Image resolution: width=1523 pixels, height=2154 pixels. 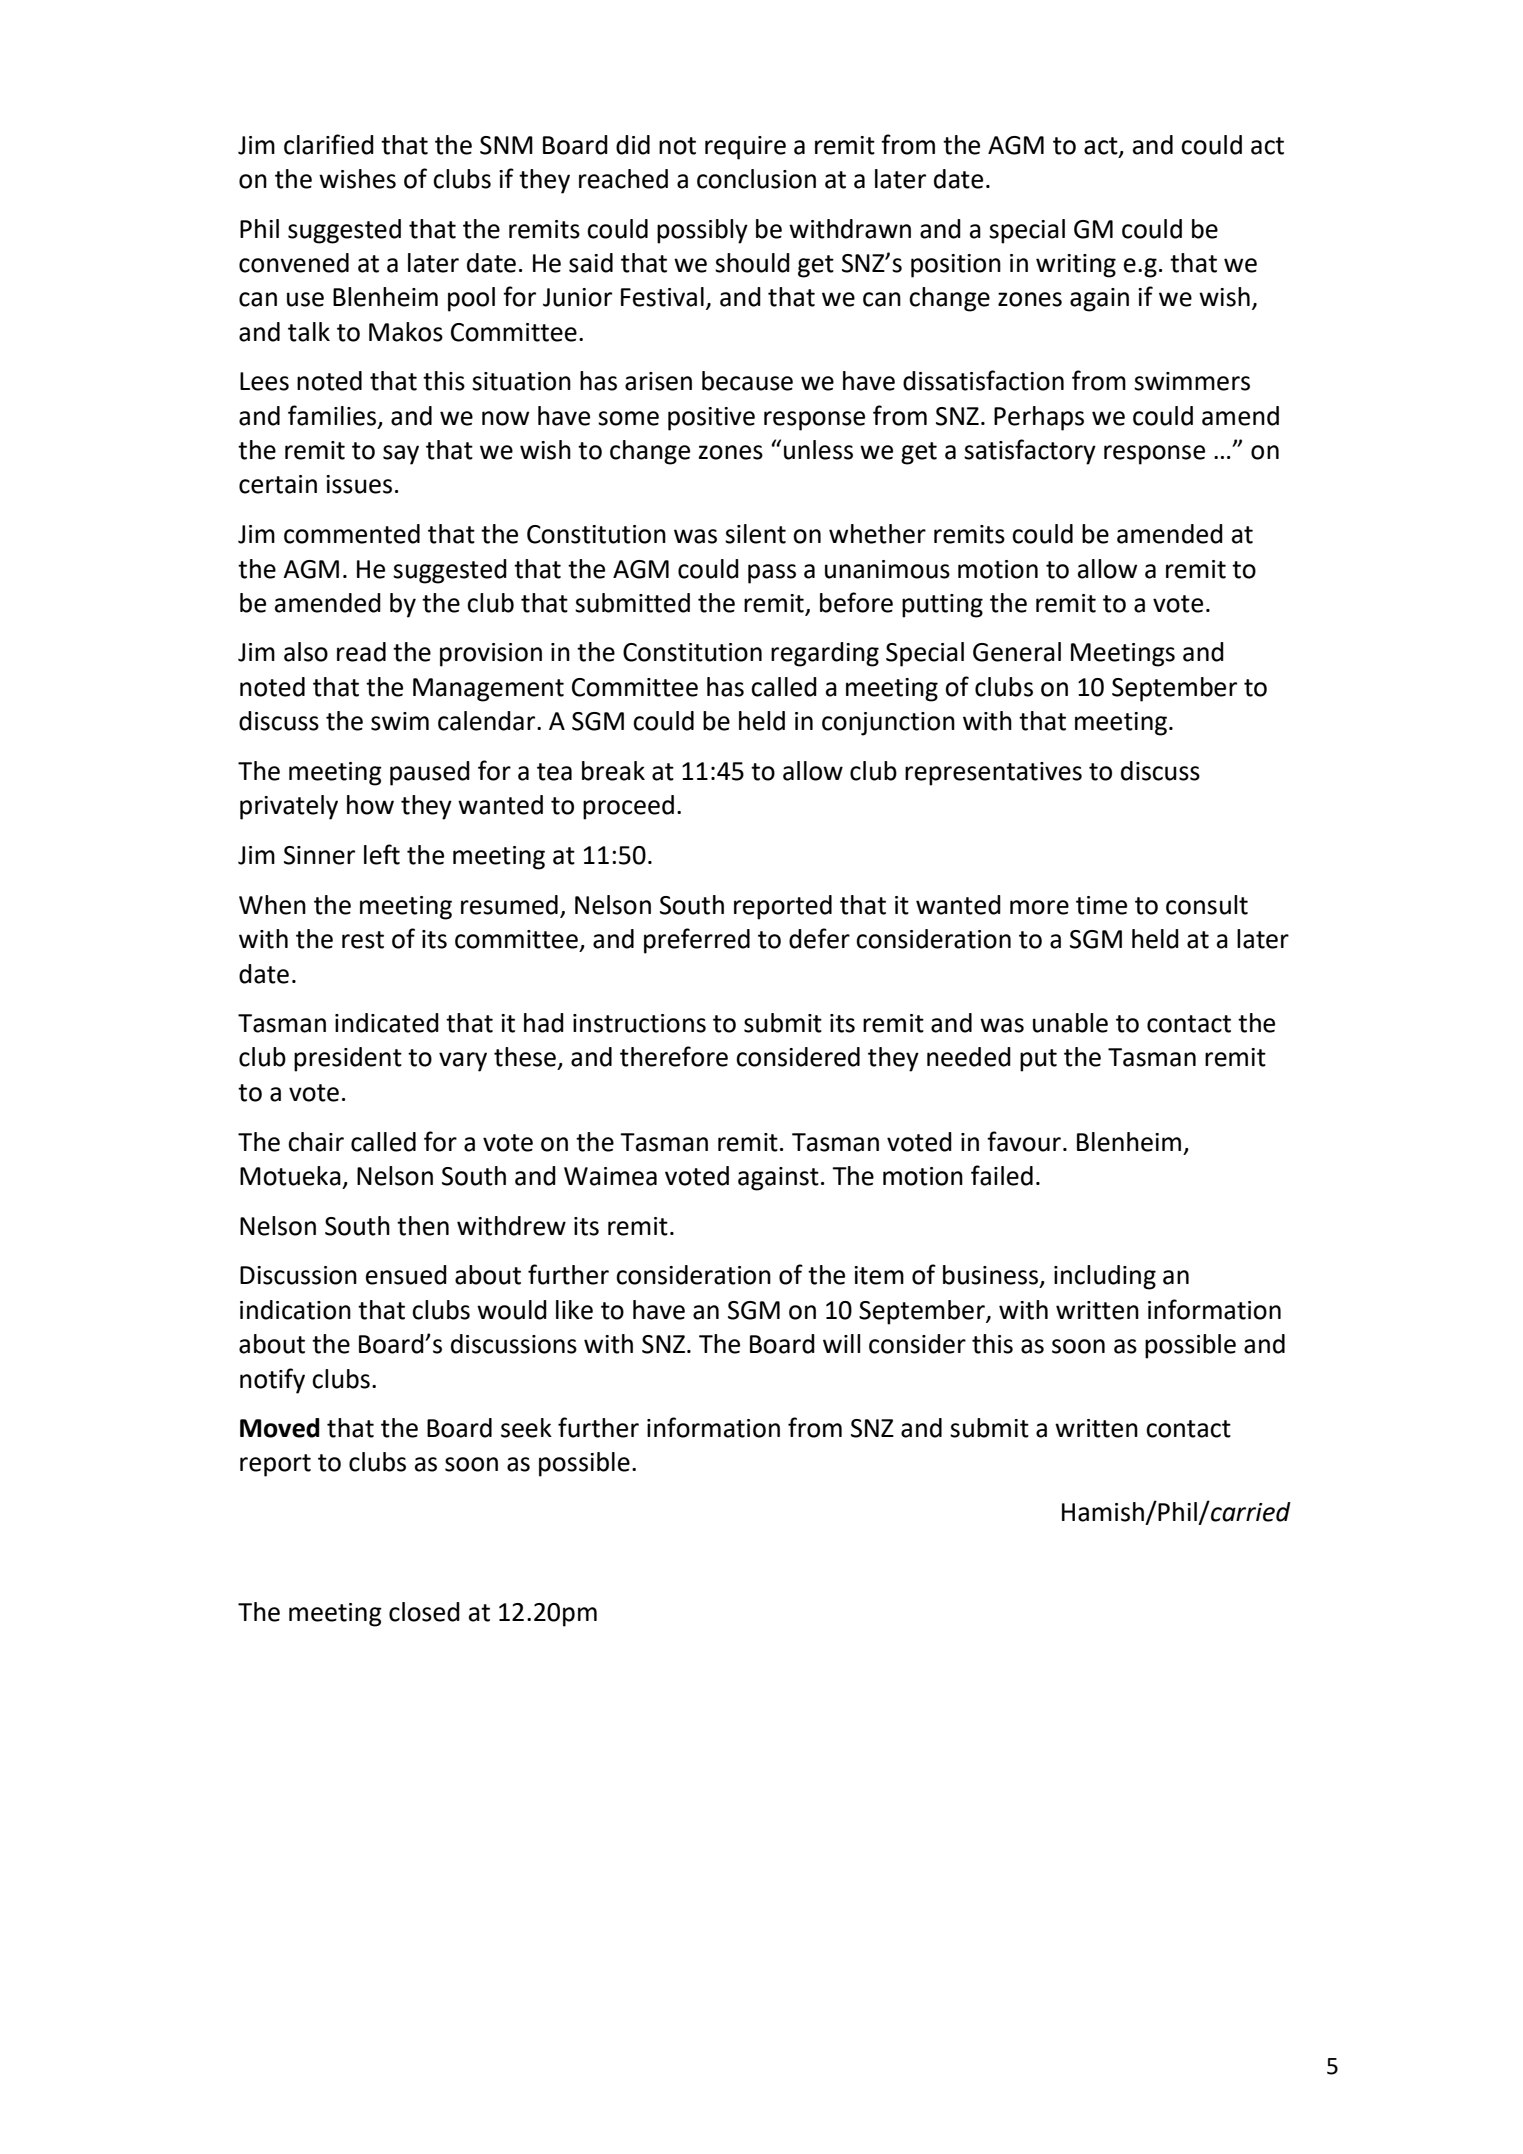 I want to click on therefore, so click(x=674, y=1056).
